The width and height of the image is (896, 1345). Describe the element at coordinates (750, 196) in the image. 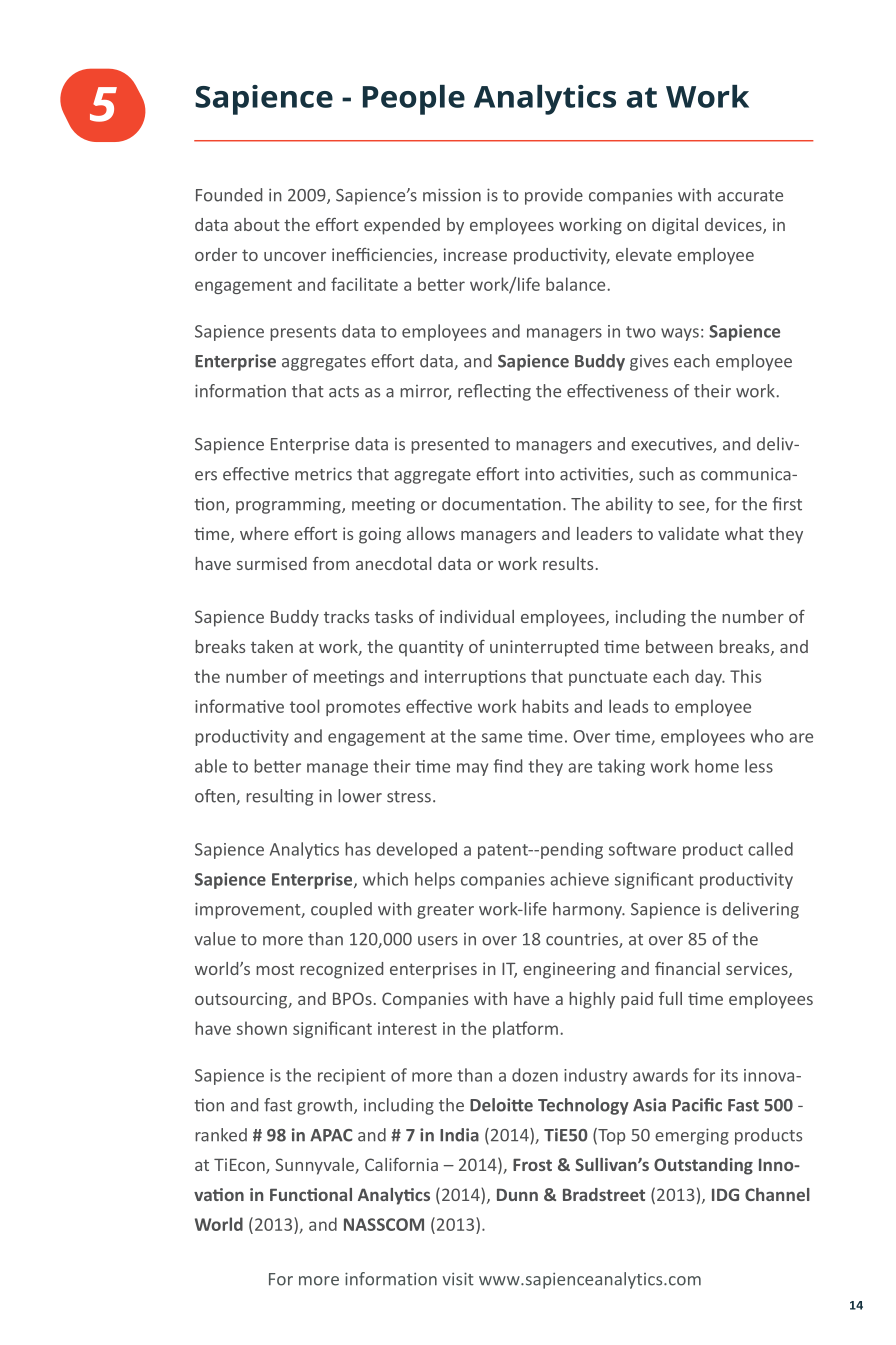

I see `accurate` at that location.
